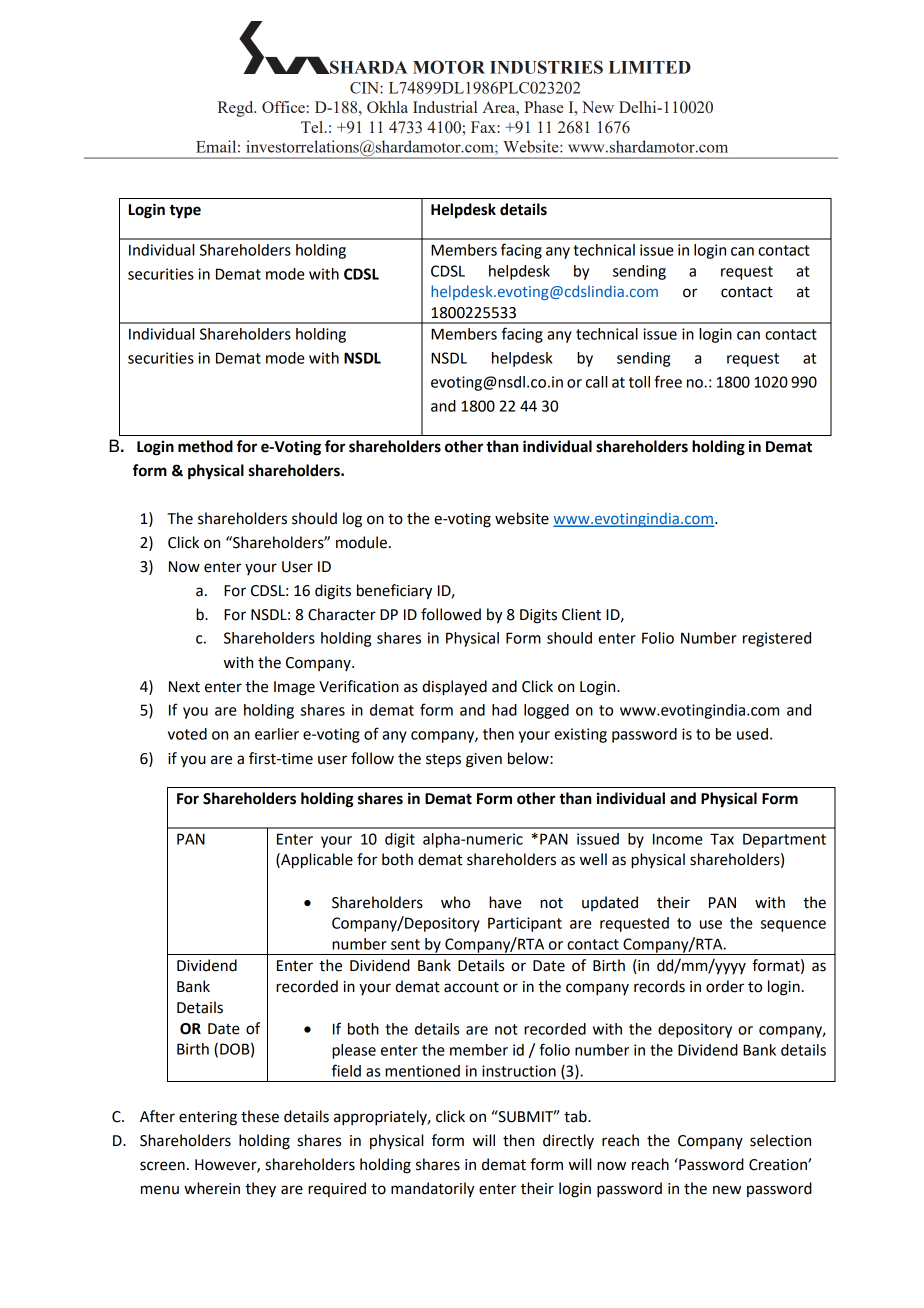 This screenshot has height=1308, width=924. I want to click on wherein, so click(212, 1188).
